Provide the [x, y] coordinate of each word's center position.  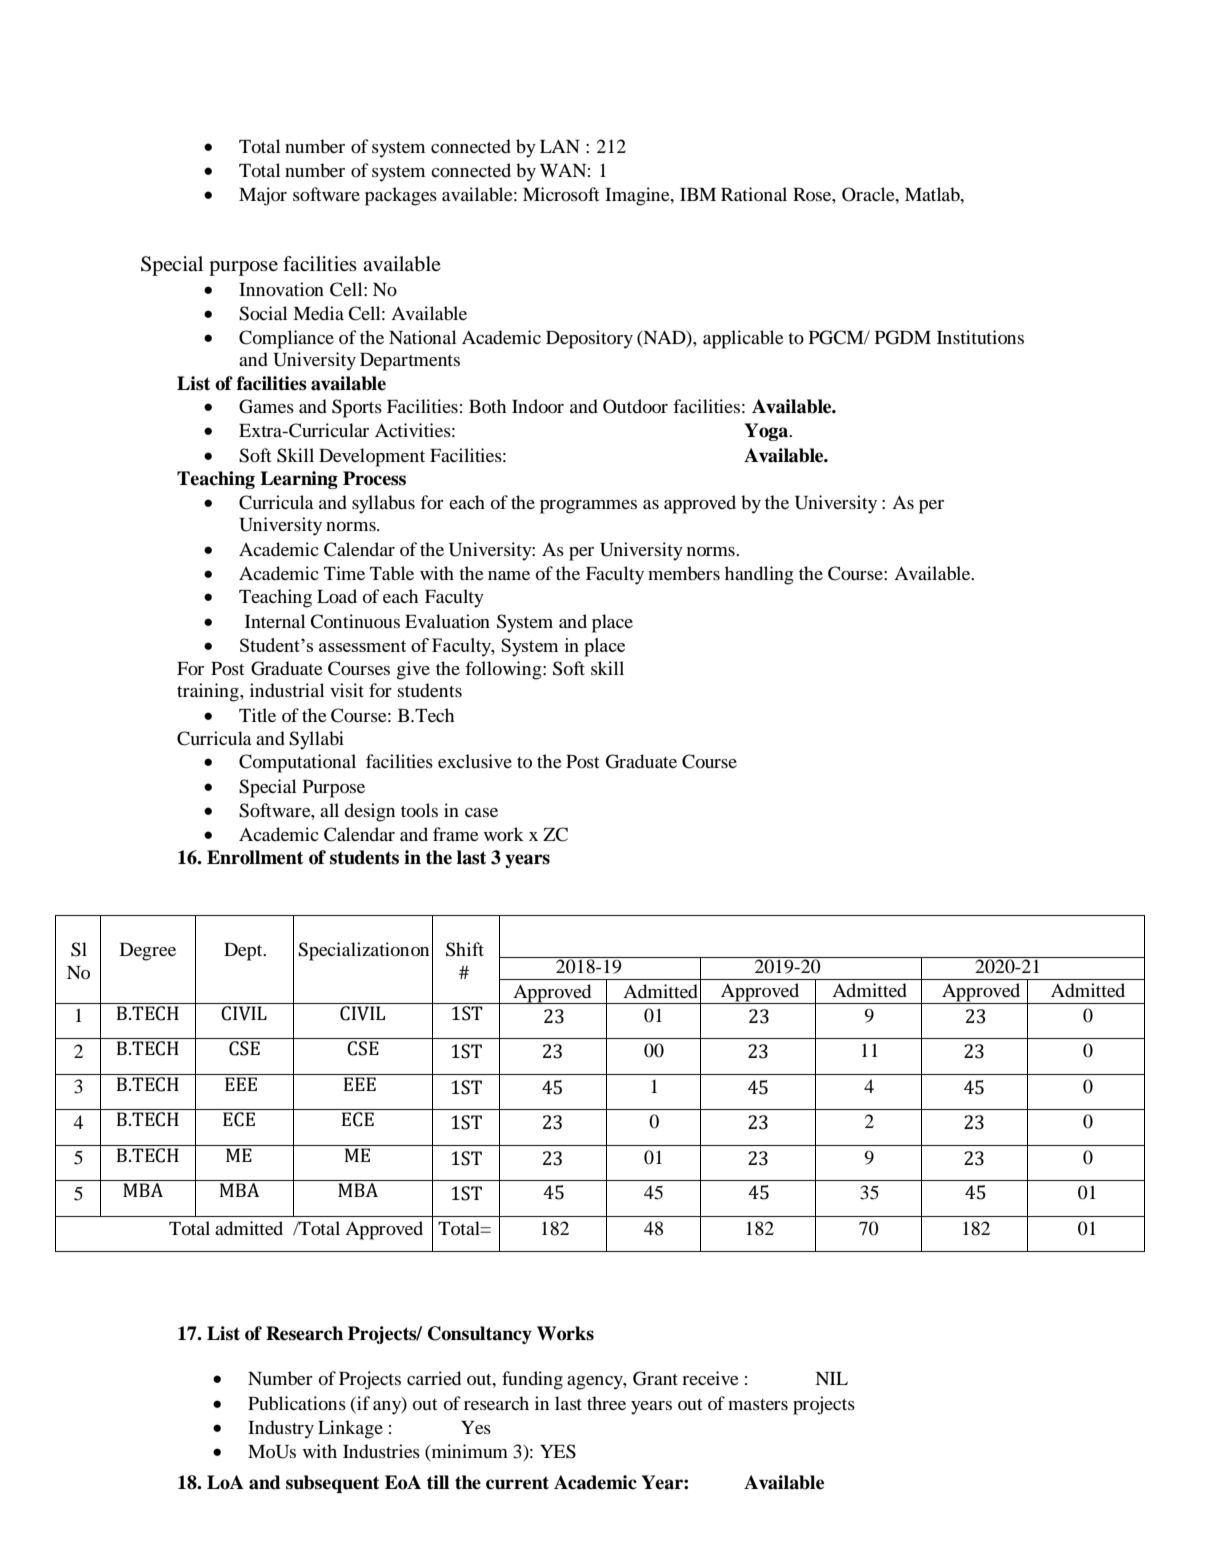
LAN [560, 146]
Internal [275, 621]
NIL [831, 1378]
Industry [281, 1429]
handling [759, 575]
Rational [754, 194]
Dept [244, 952]
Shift [465, 949]
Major [263, 196]
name [509, 575]
